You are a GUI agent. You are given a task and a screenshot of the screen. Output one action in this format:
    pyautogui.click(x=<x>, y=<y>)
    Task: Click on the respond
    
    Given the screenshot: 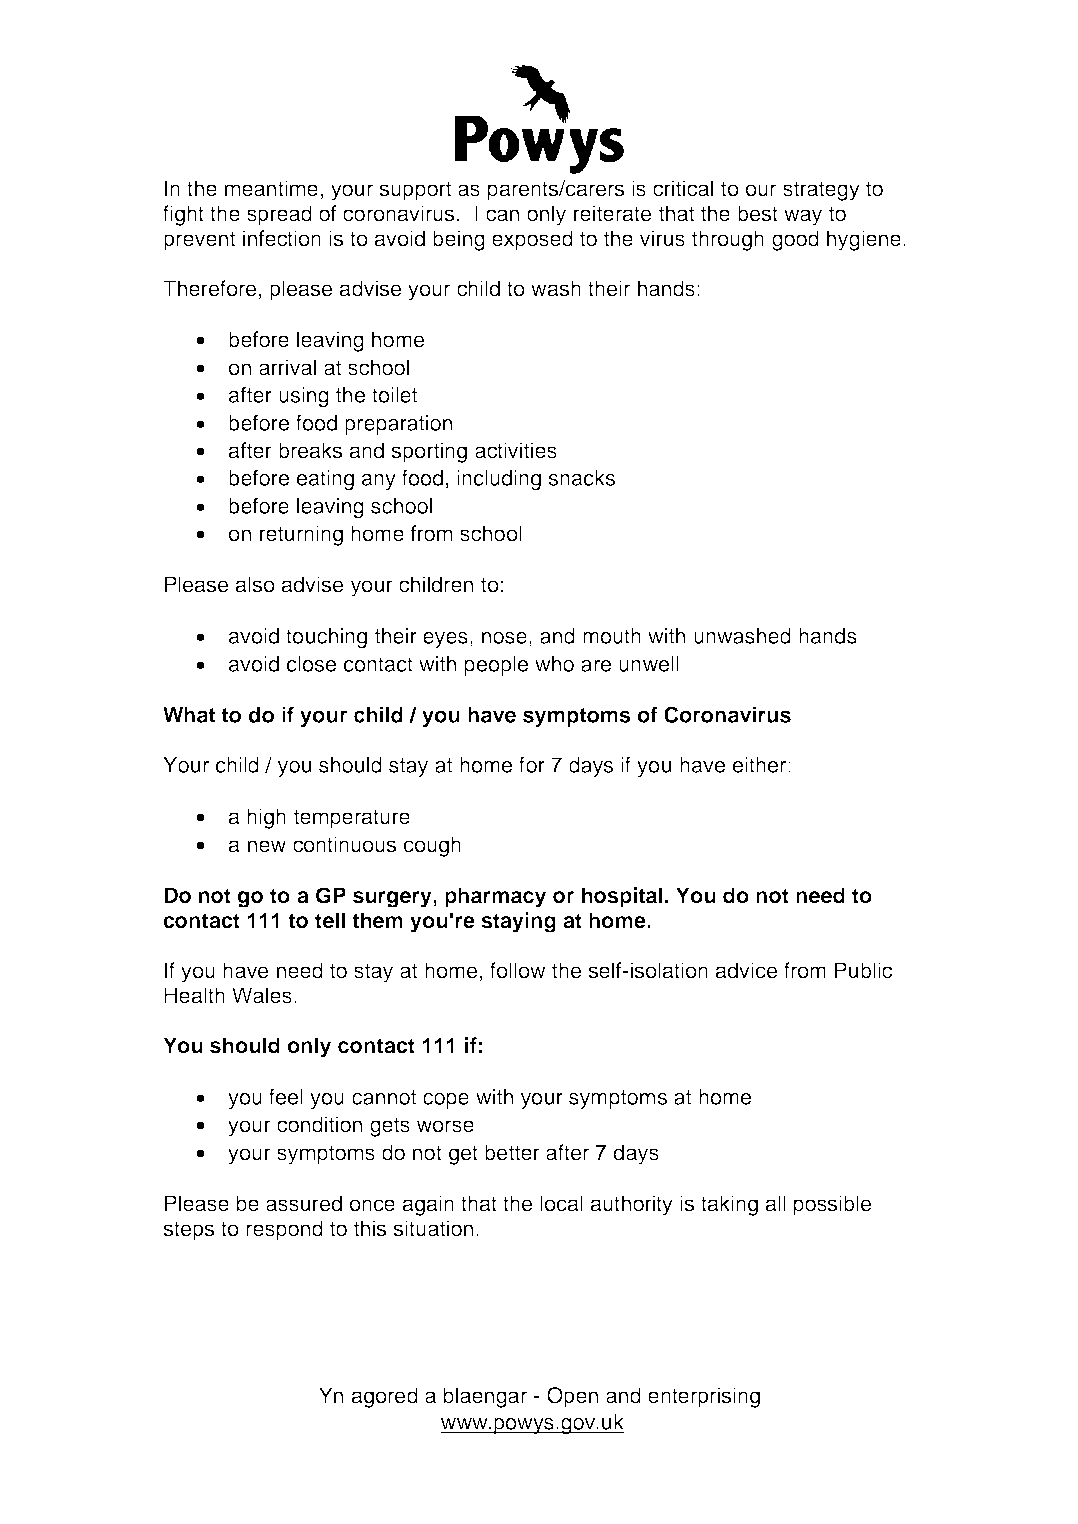 What is the action you would take?
    pyautogui.click(x=284, y=1230)
